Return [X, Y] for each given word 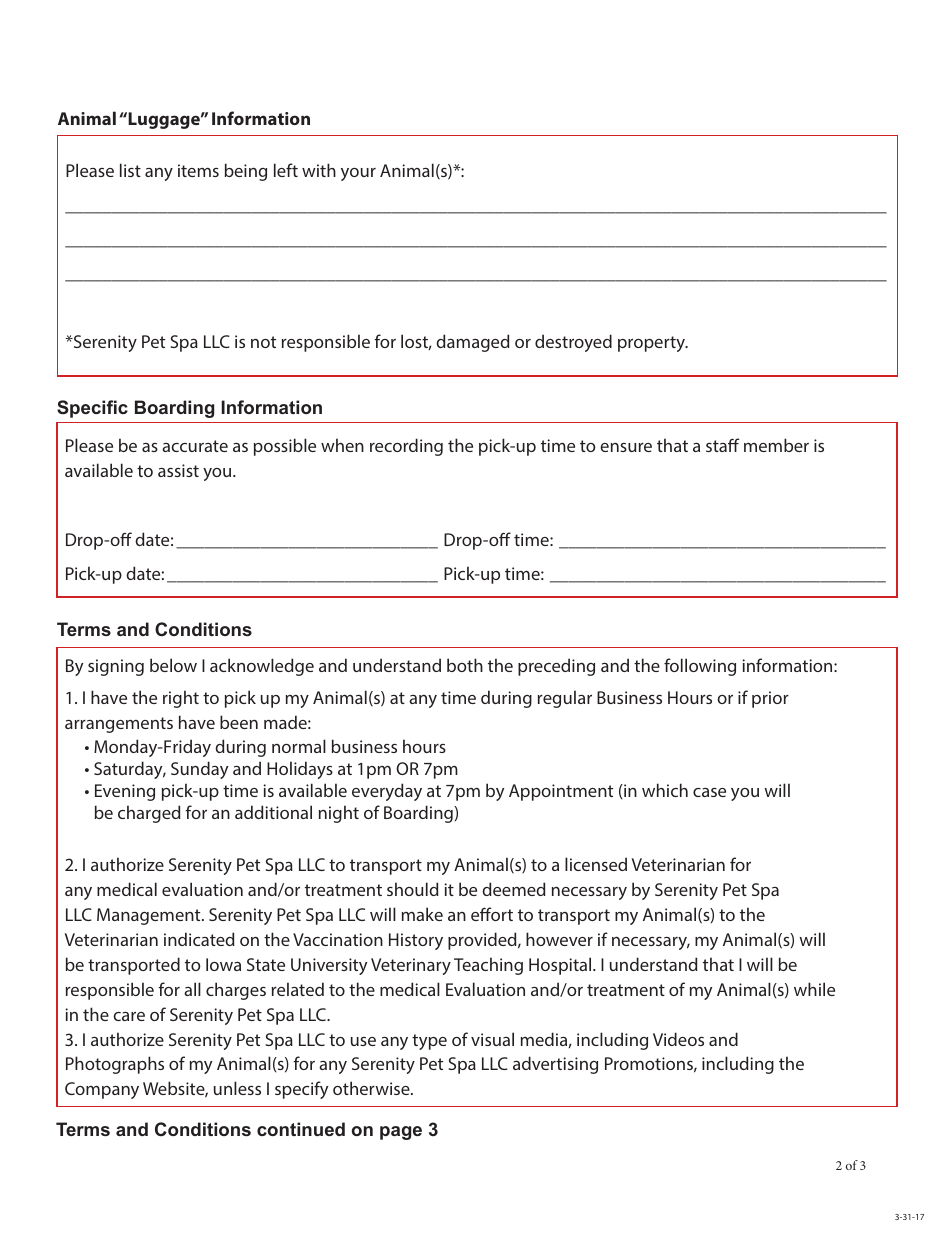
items [198, 170]
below [173, 665]
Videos [678, 1039]
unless [237, 1088]
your [358, 174]
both [465, 665]
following [700, 667]
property [653, 344]
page [401, 1133]
